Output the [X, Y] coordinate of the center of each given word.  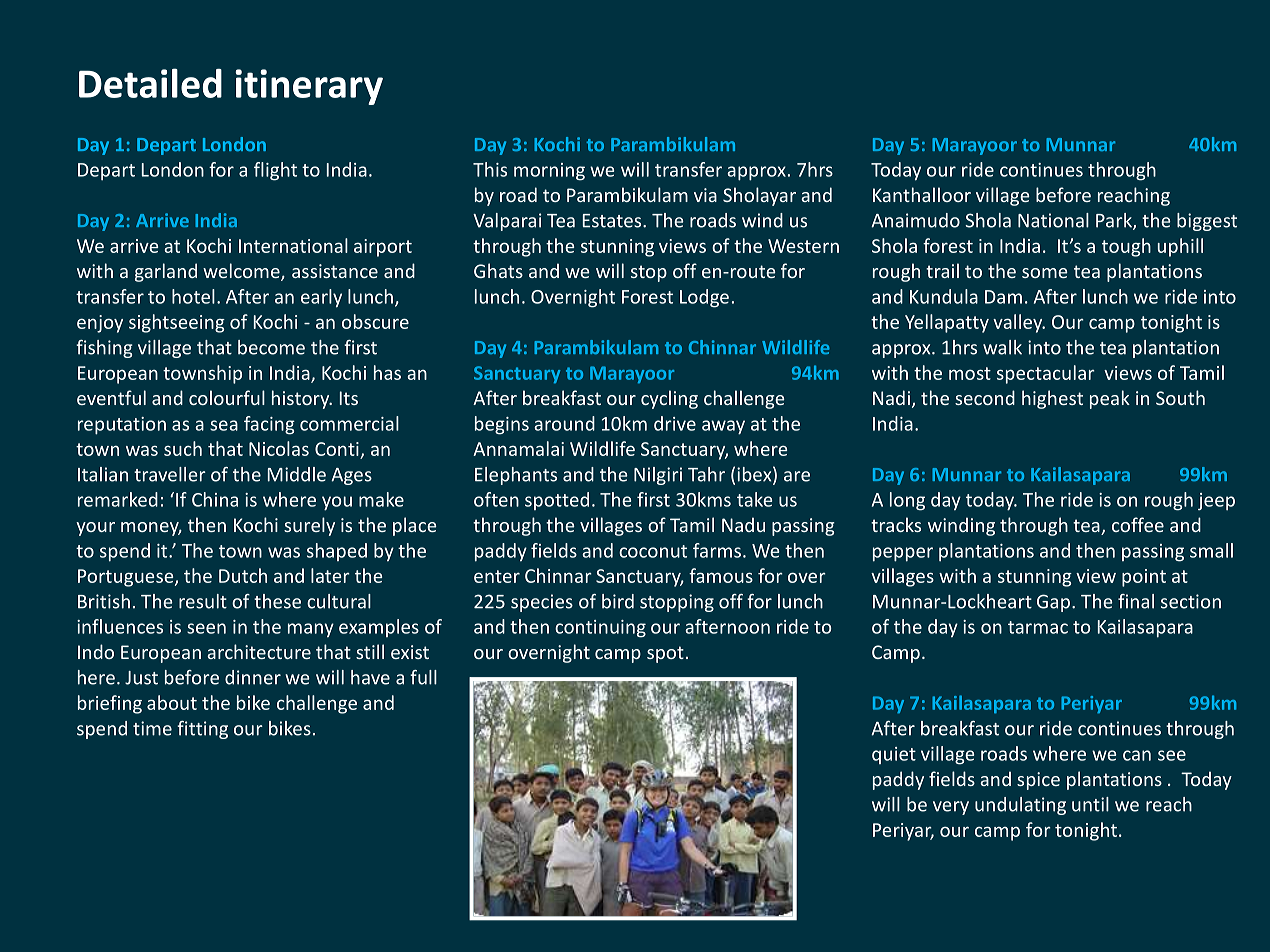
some [1045, 273]
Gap [1053, 603]
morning [549, 172]
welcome [242, 272]
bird [618, 601]
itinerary [309, 87]
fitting [202, 730]
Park [1115, 221]
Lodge [704, 298]
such [183, 448]
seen [206, 628]
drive [675, 423]
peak [1110, 399]
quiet [894, 755]
